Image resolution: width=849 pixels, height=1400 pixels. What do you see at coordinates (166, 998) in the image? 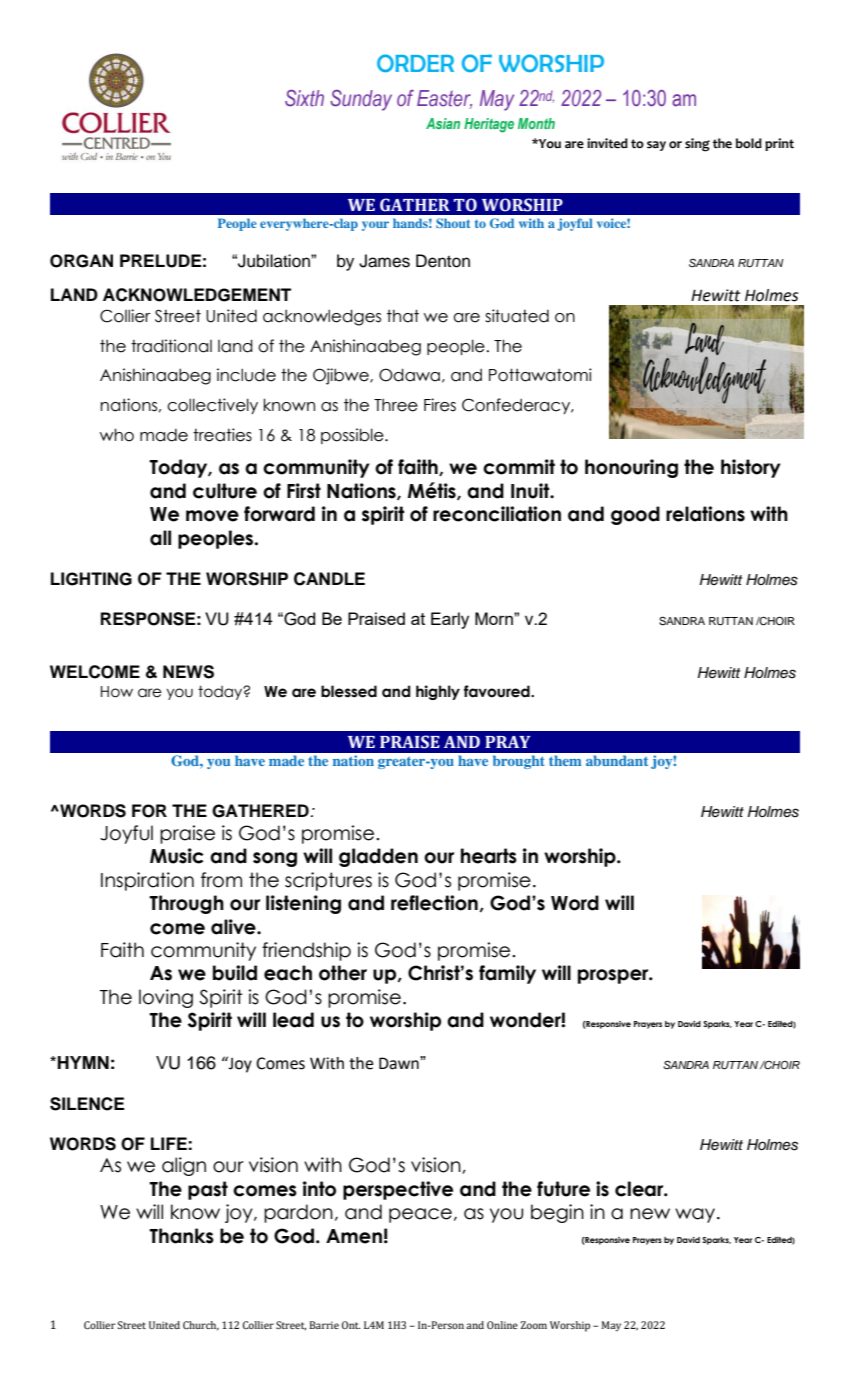
I see `loving` at bounding box center [166, 998].
